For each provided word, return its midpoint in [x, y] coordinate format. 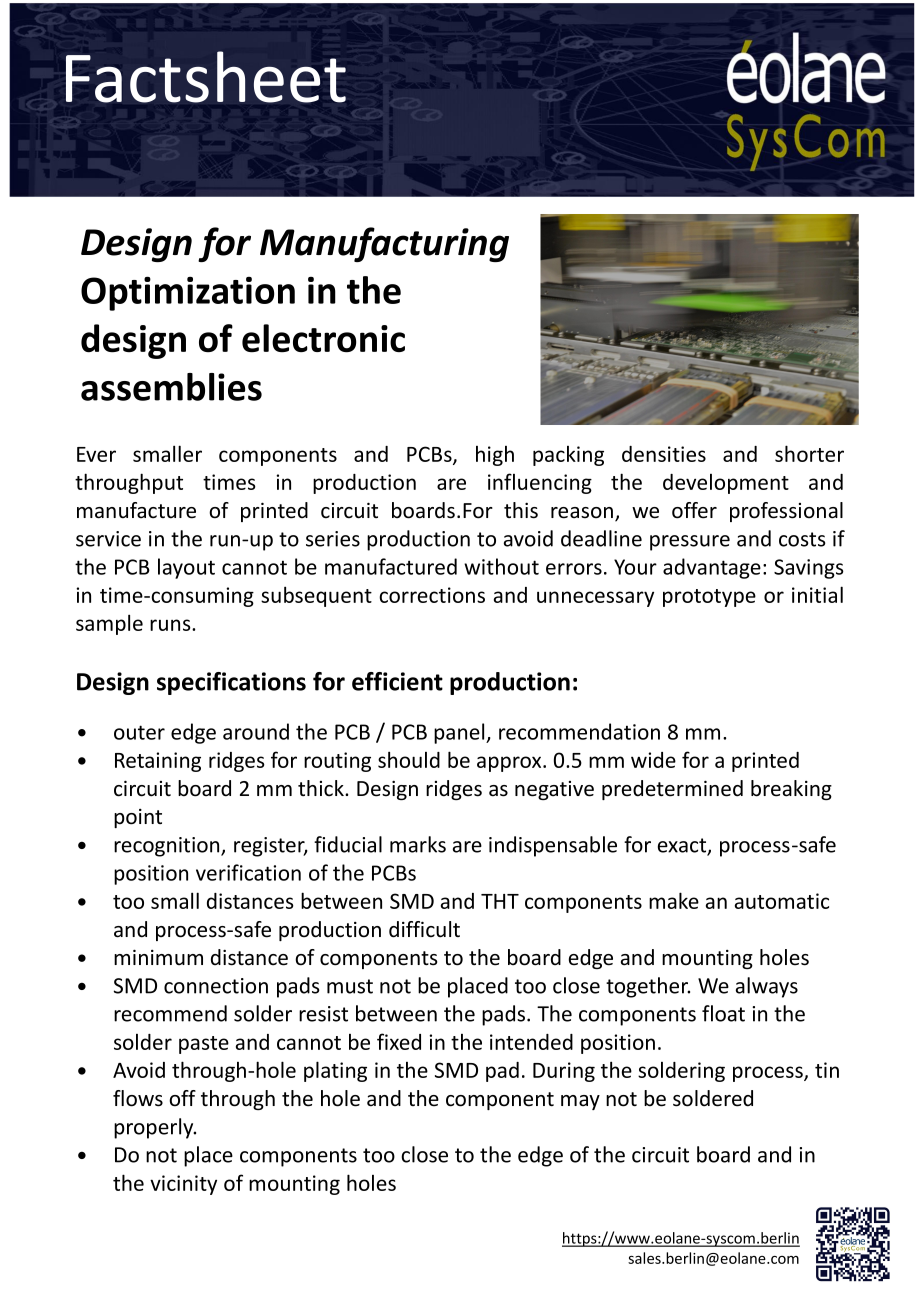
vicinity [183, 1185]
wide [653, 760]
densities [664, 454]
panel [460, 733]
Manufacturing [384, 244]
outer [139, 732]
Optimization [188, 293]
